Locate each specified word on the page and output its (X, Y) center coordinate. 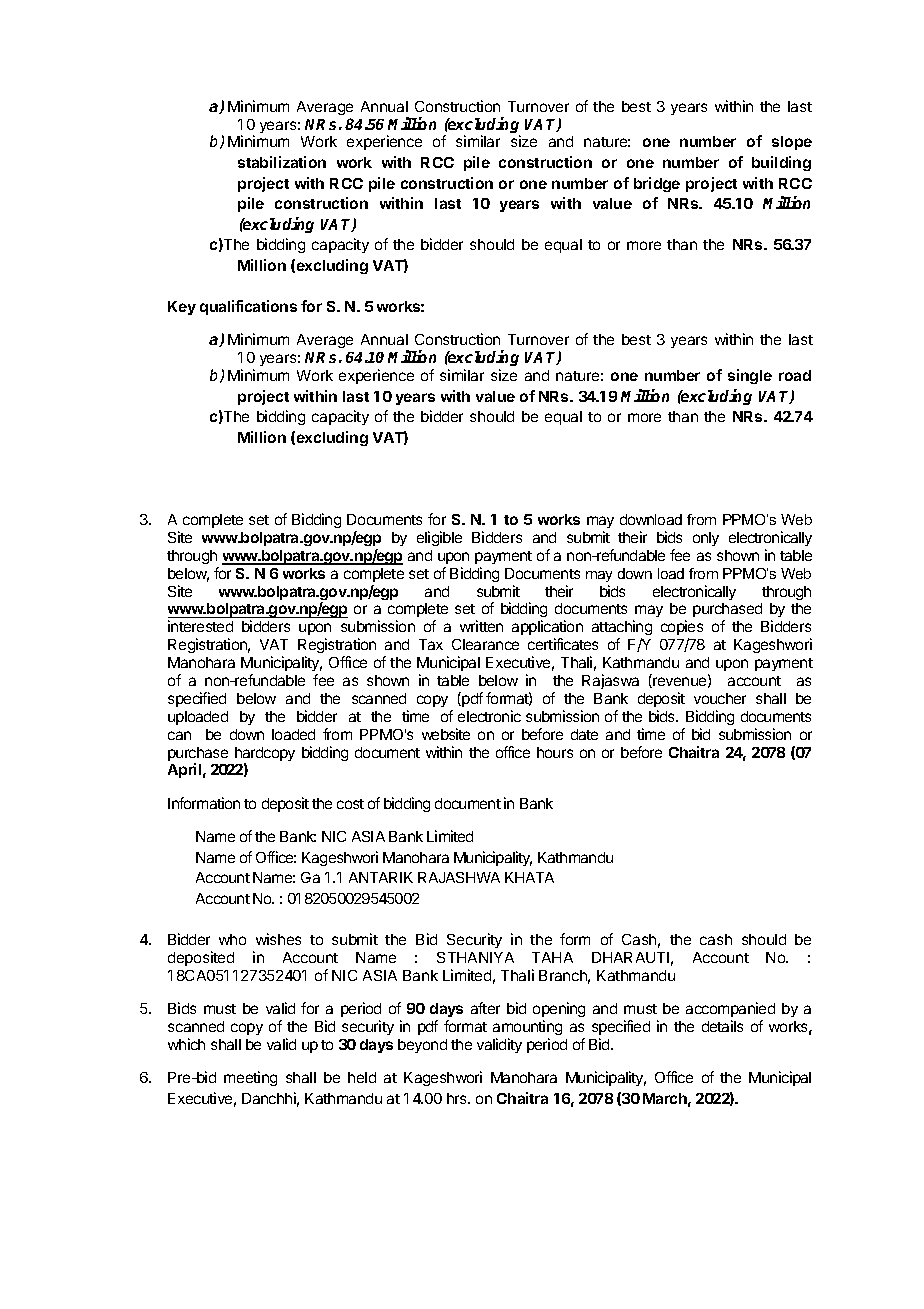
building (781, 163)
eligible (439, 538)
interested (200, 626)
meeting (250, 1078)
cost (350, 804)
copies (682, 629)
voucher (720, 698)
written (481, 626)
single (750, 376)
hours (555, 752)
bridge (657, 184)
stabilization (282, 162)
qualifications (248, 307)
